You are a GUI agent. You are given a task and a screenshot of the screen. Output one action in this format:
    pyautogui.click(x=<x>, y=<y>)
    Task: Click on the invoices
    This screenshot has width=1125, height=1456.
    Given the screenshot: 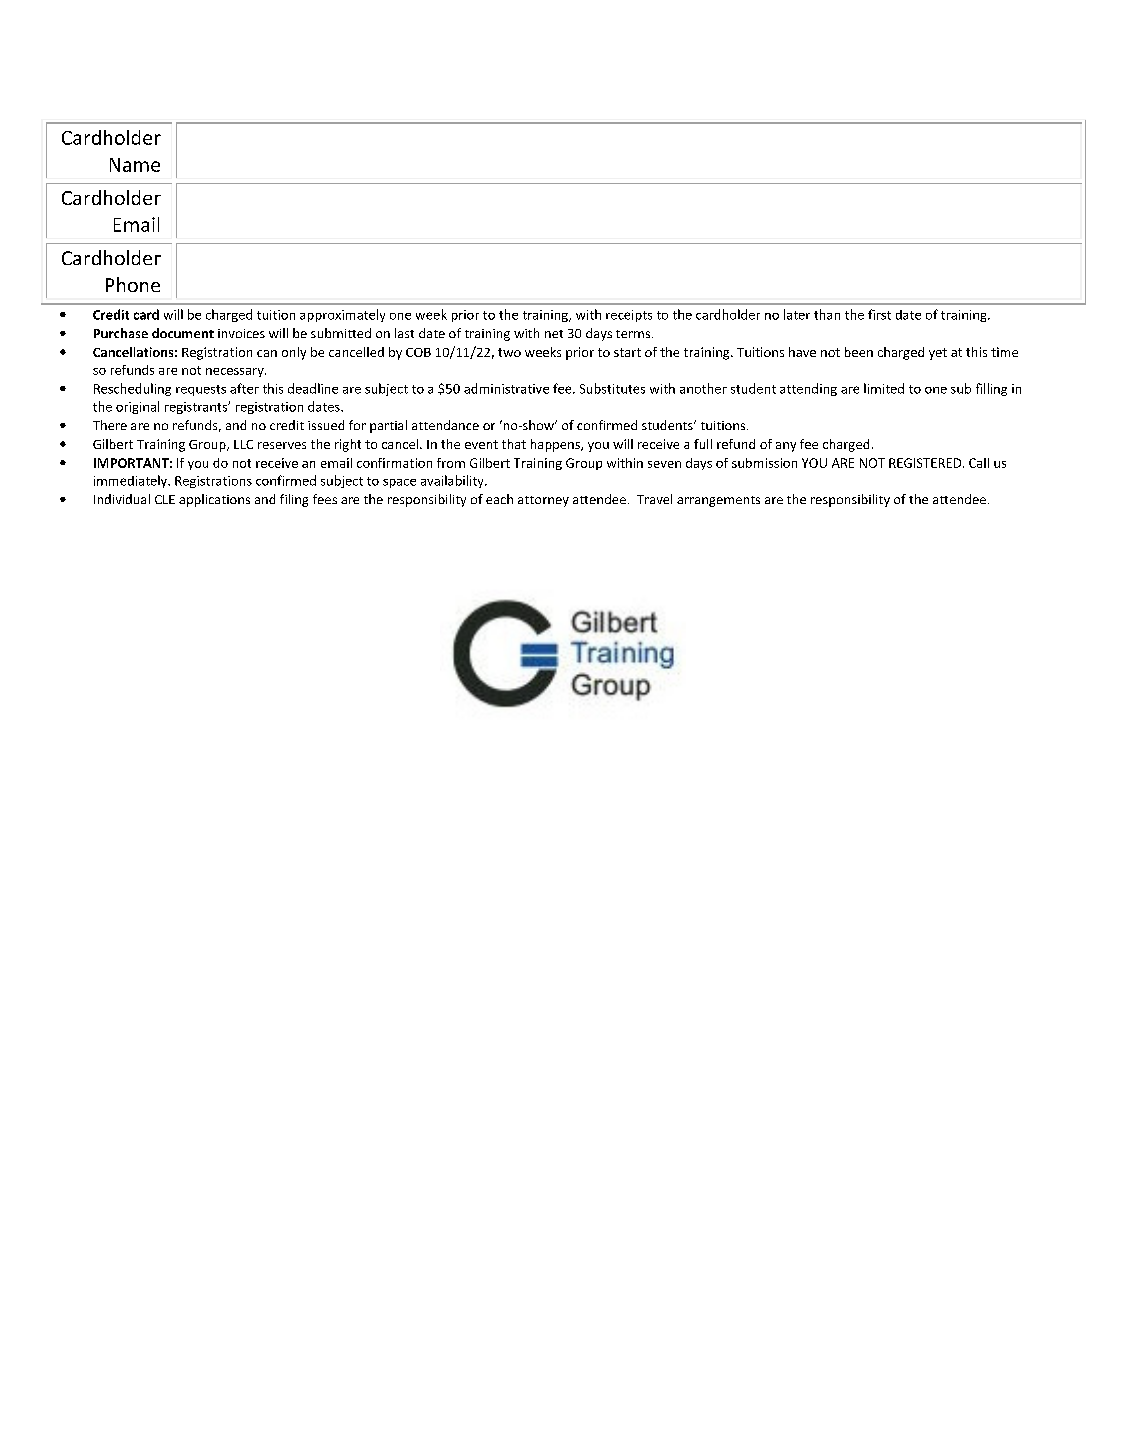 What is the action you would take?
    pyautogui.click(x=241, y=333)
